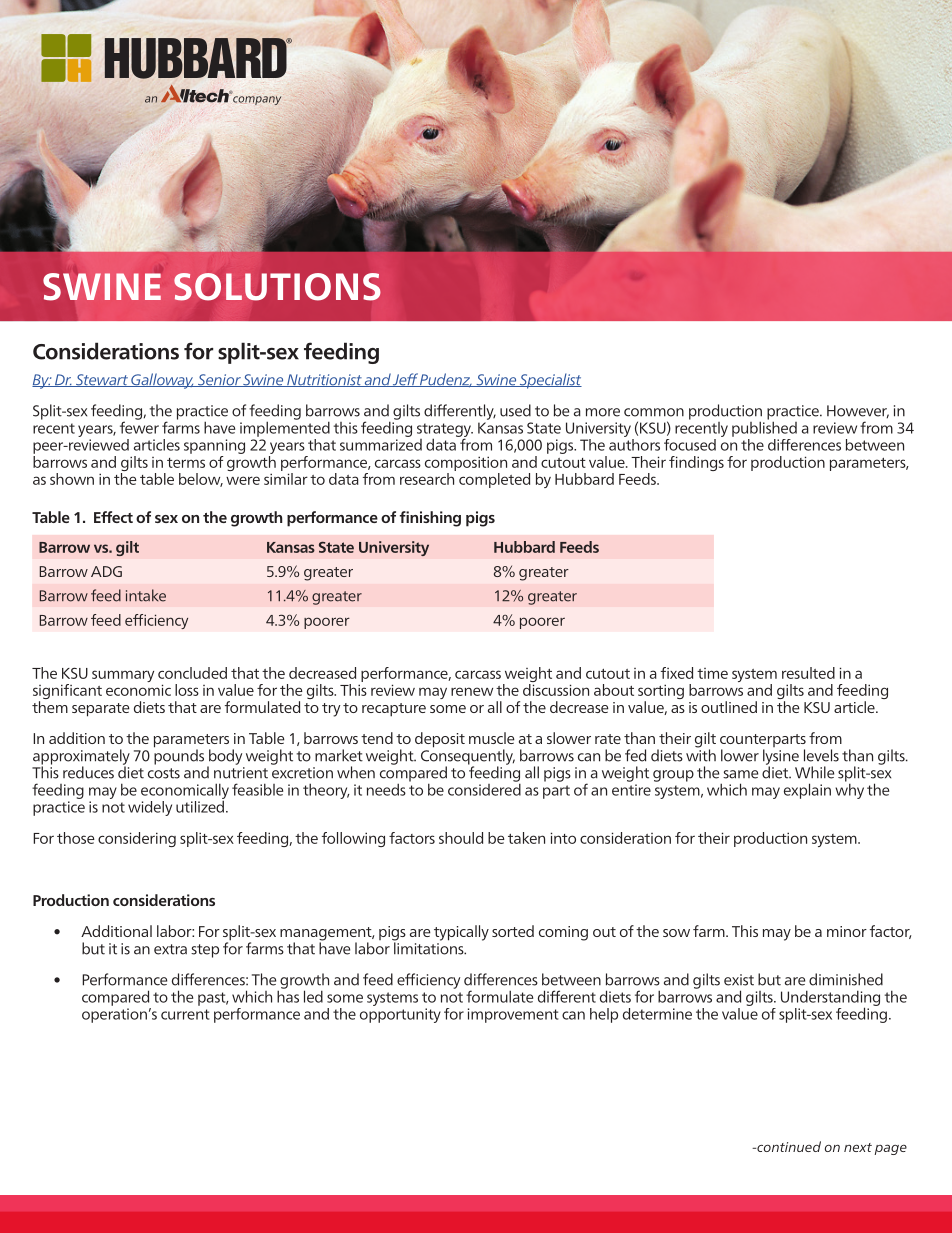 Image resolution: width=952 pixels, height=1233 pixels. I want to click on Jeff, so click(405, 380).
